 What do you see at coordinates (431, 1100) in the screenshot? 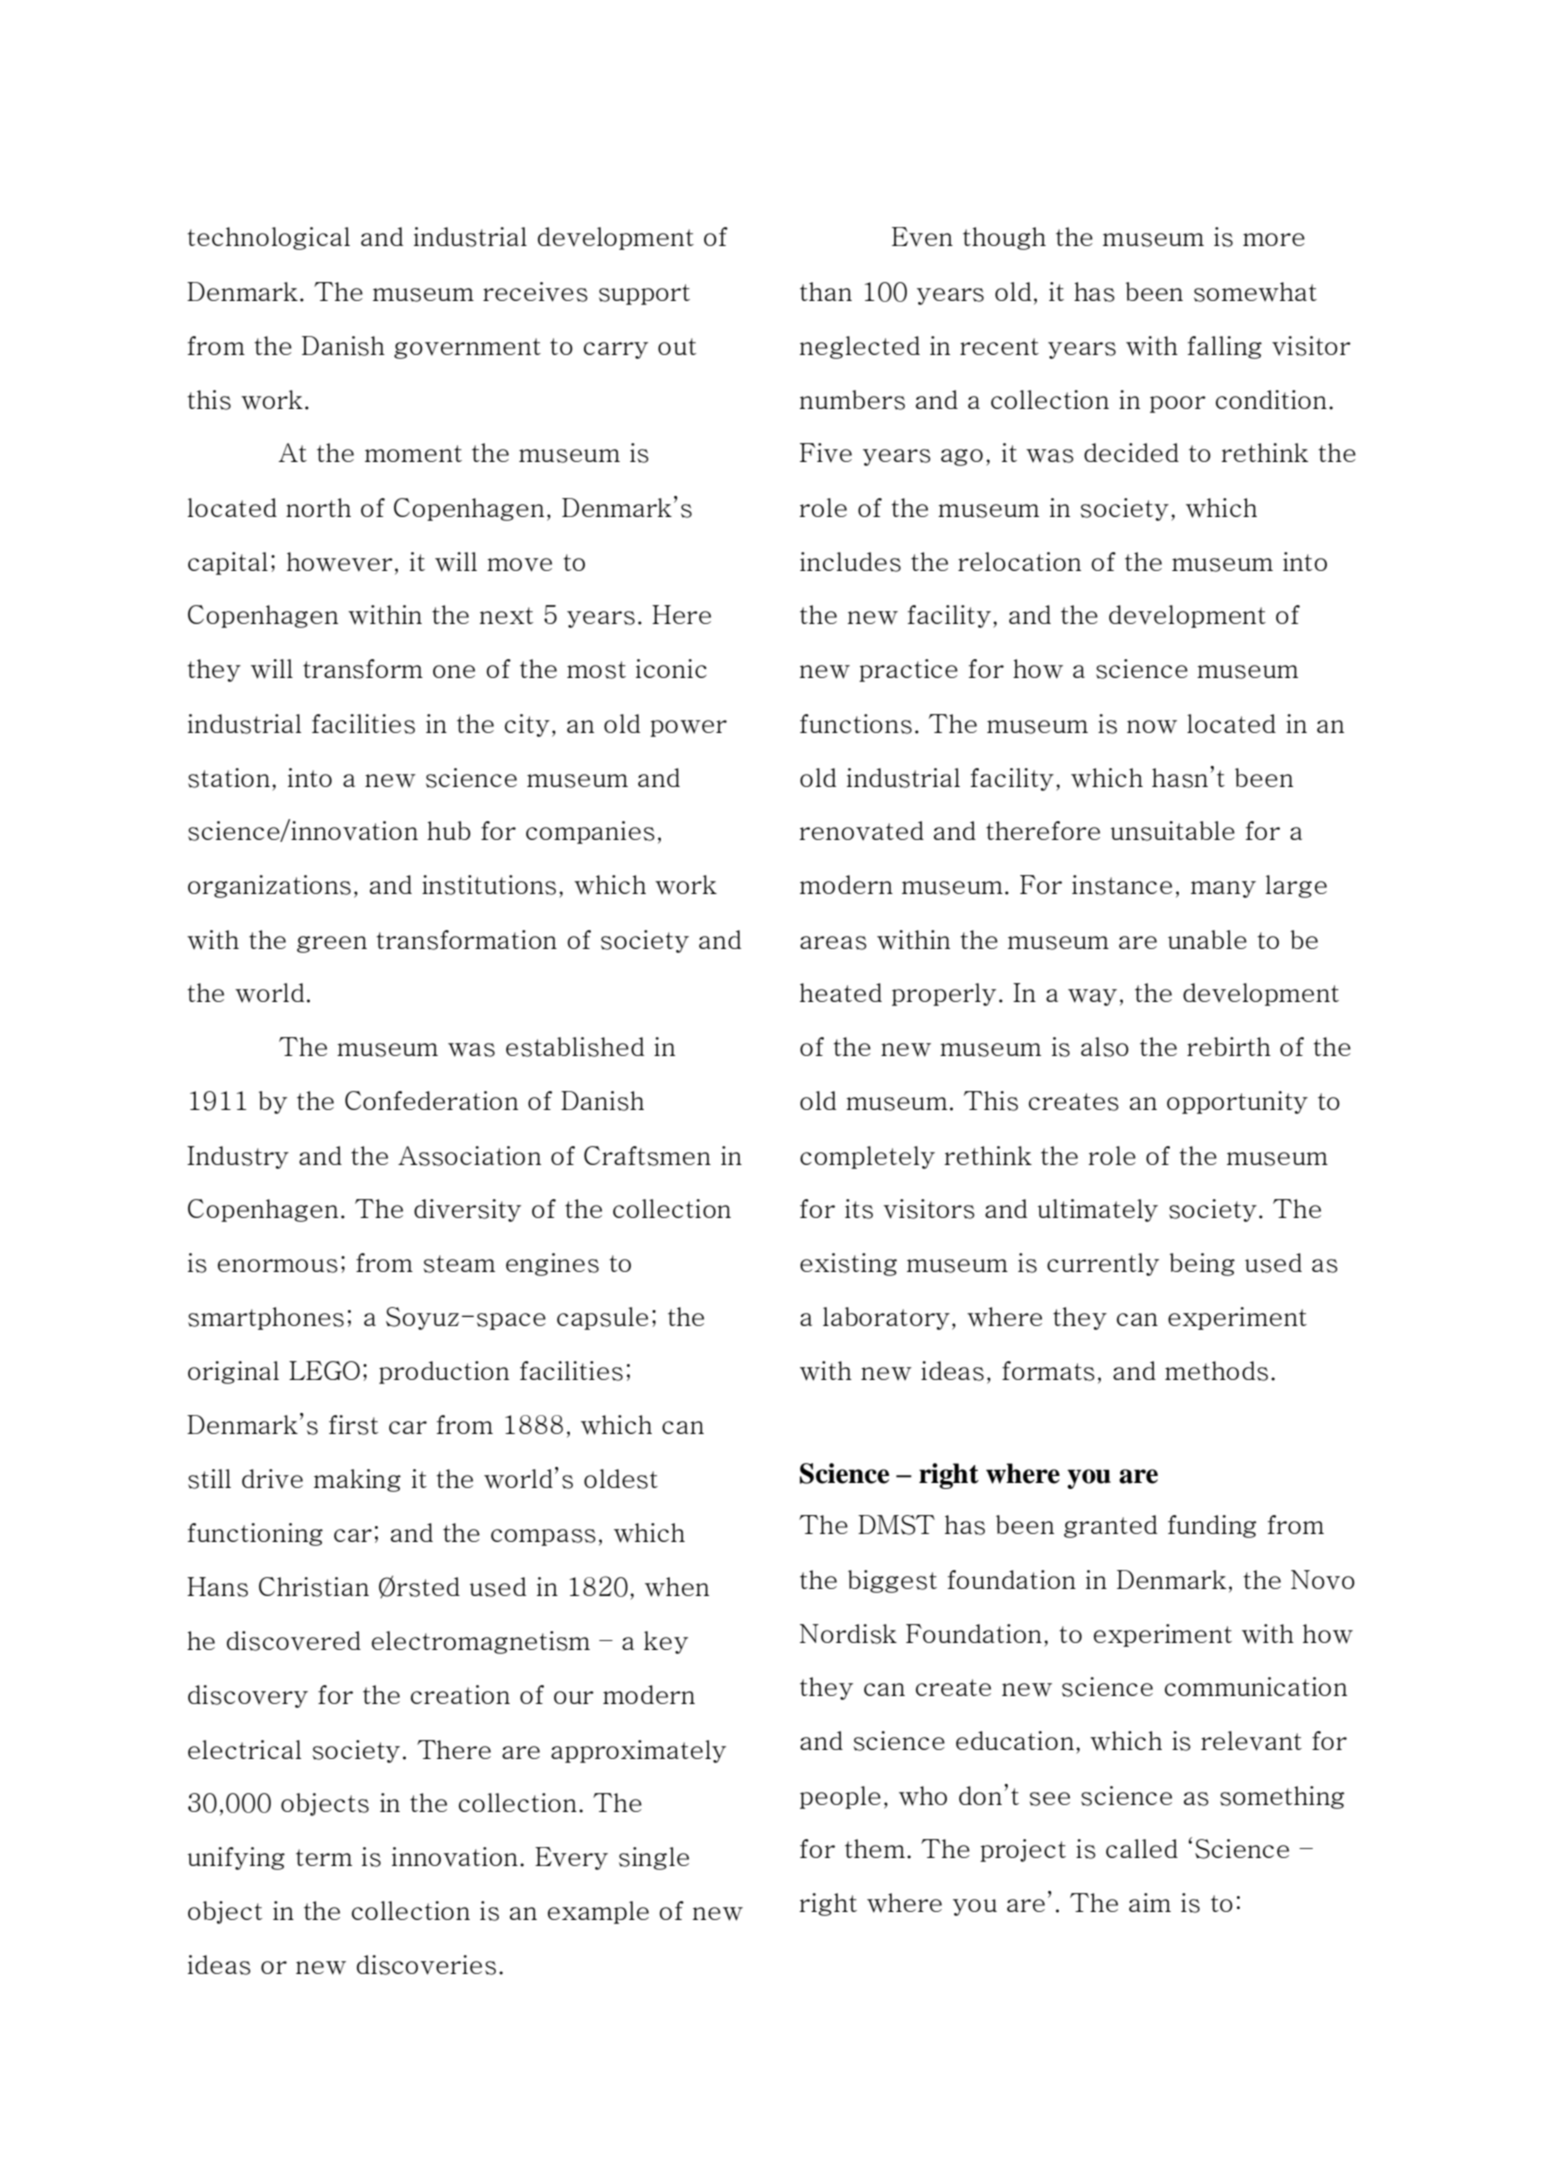
I see `Confederation` at bounding box center [431, 1100].
